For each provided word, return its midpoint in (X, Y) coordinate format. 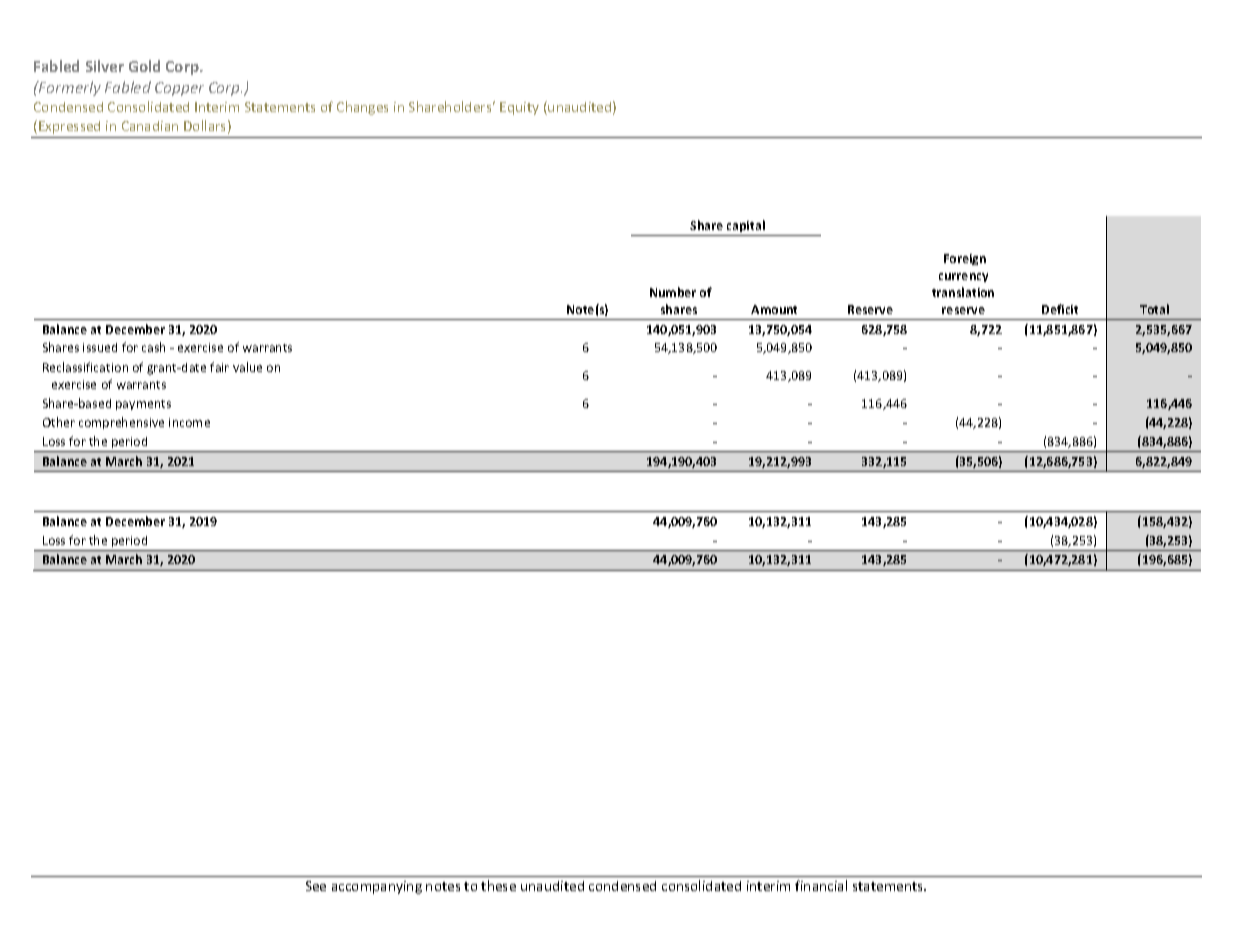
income (189, 422)
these (498, 885)
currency (963, 277)
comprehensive (121, 423)
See (316, 886)
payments (143, 405)
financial (821, 885)
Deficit (1060, 309)
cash (153, 347)
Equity (519, 108)
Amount (774, 309)
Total (1154, 309)
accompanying (377, 887)
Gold (144, 66)
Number (673, 292)
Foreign (965, 259)
